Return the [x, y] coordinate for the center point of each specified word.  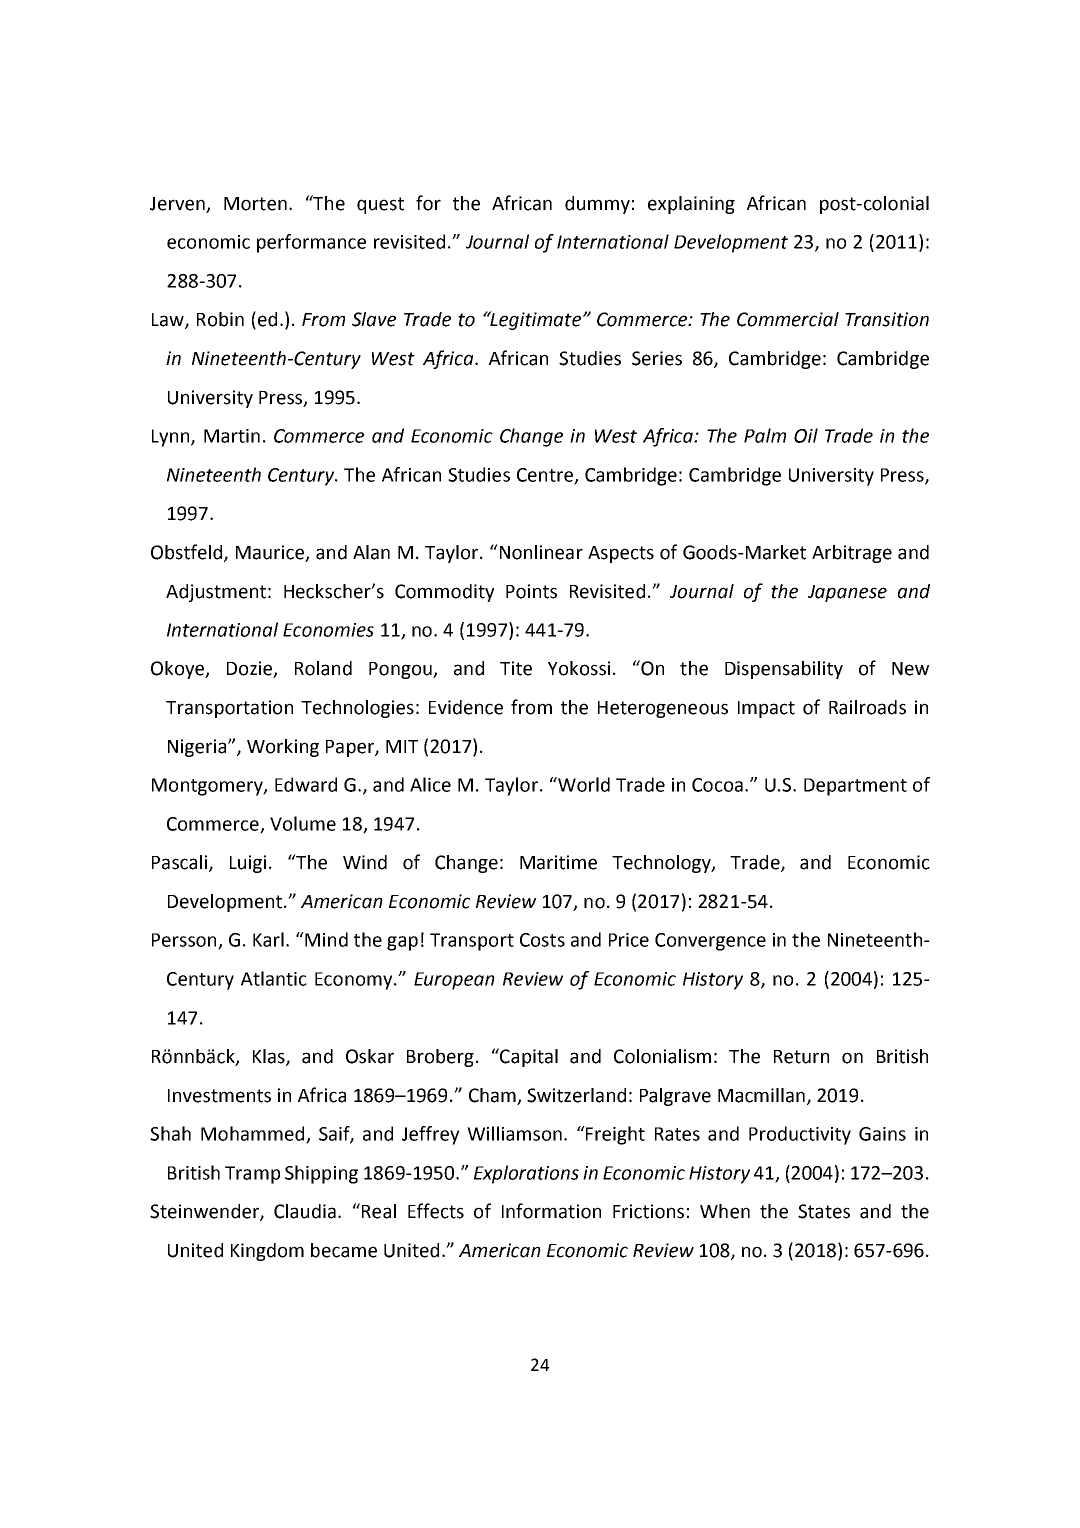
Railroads [867, 707]
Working [283, 748]
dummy [597, 205]
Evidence [466, 707]
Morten [255, 204]
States [824, 1211]
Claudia [305, 1211]
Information [551, 1211]
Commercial [788, 319]
